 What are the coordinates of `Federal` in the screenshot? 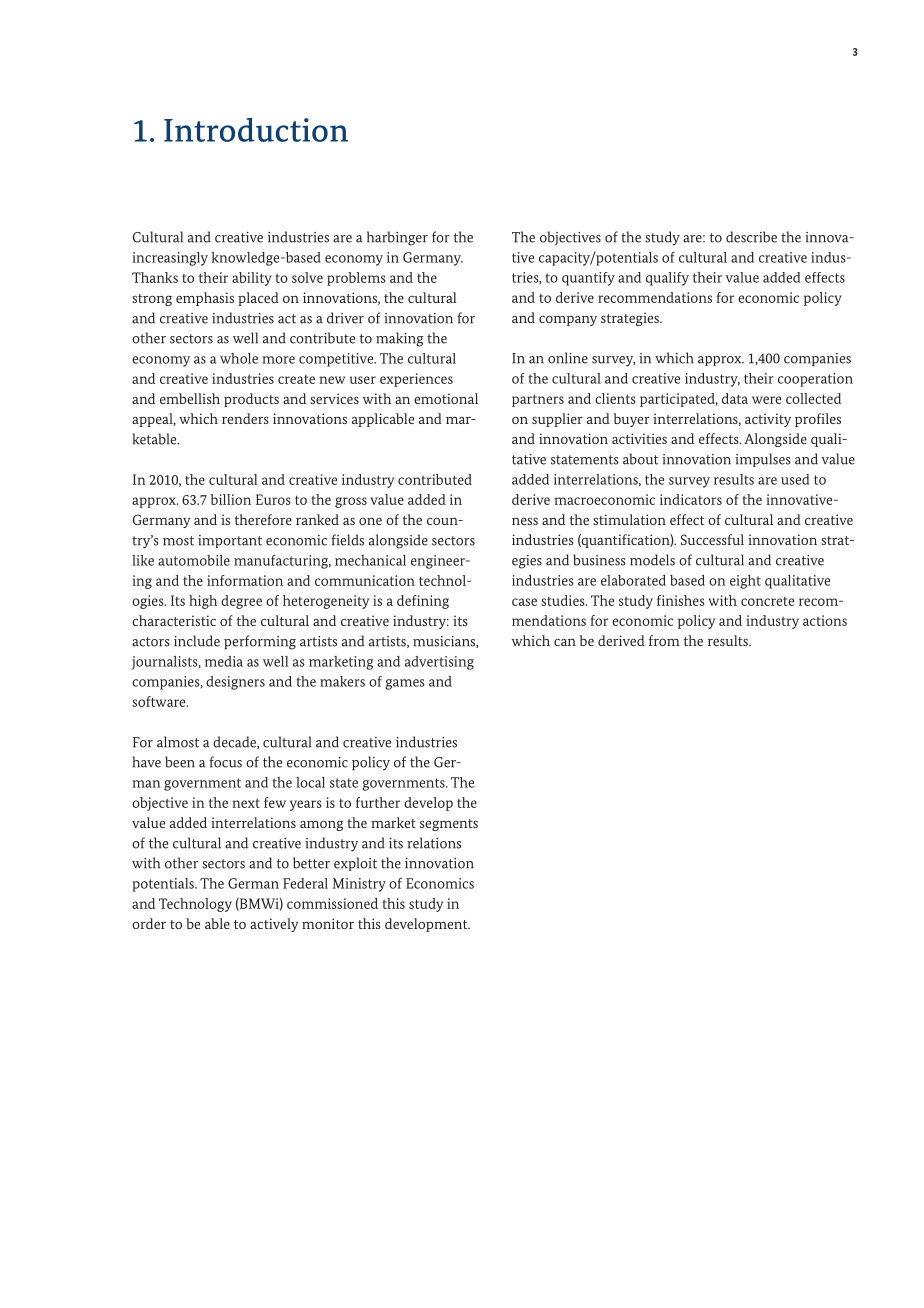 It's located at (305, 883).
